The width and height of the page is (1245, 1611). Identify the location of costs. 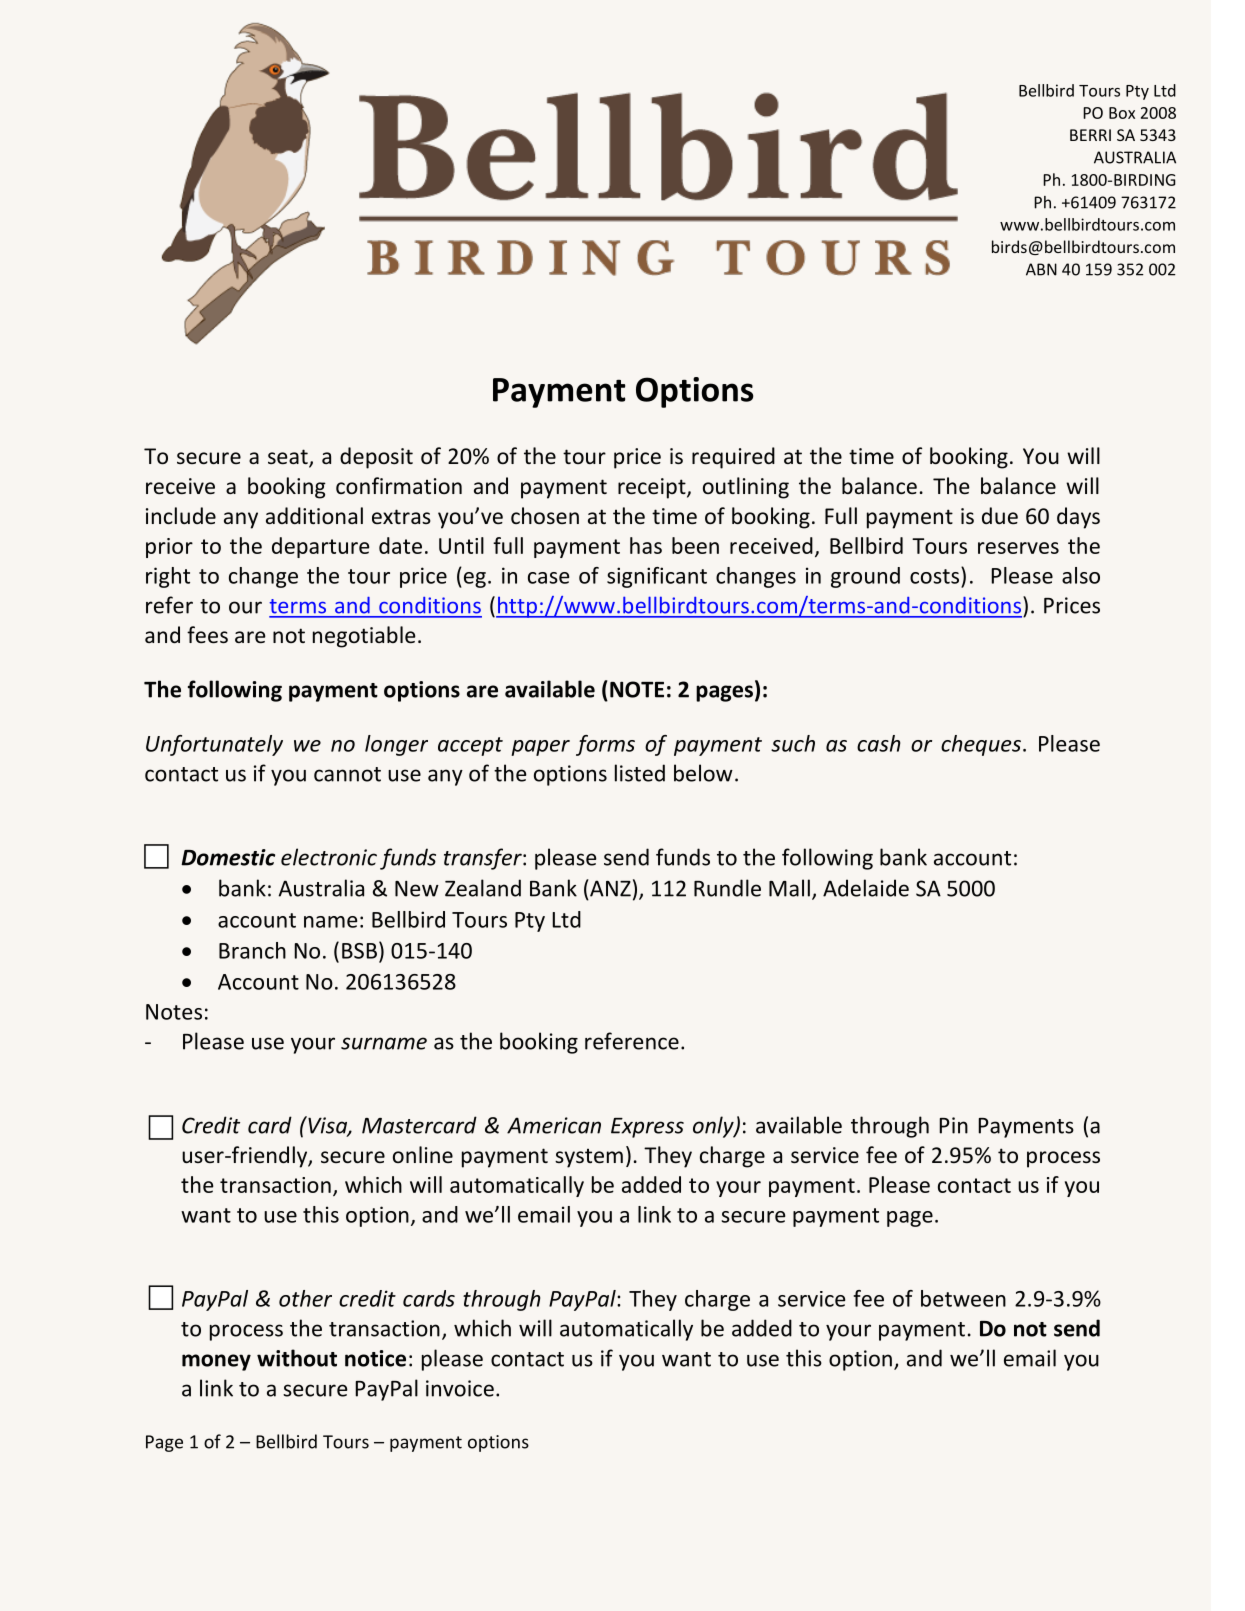
(936, 575).
